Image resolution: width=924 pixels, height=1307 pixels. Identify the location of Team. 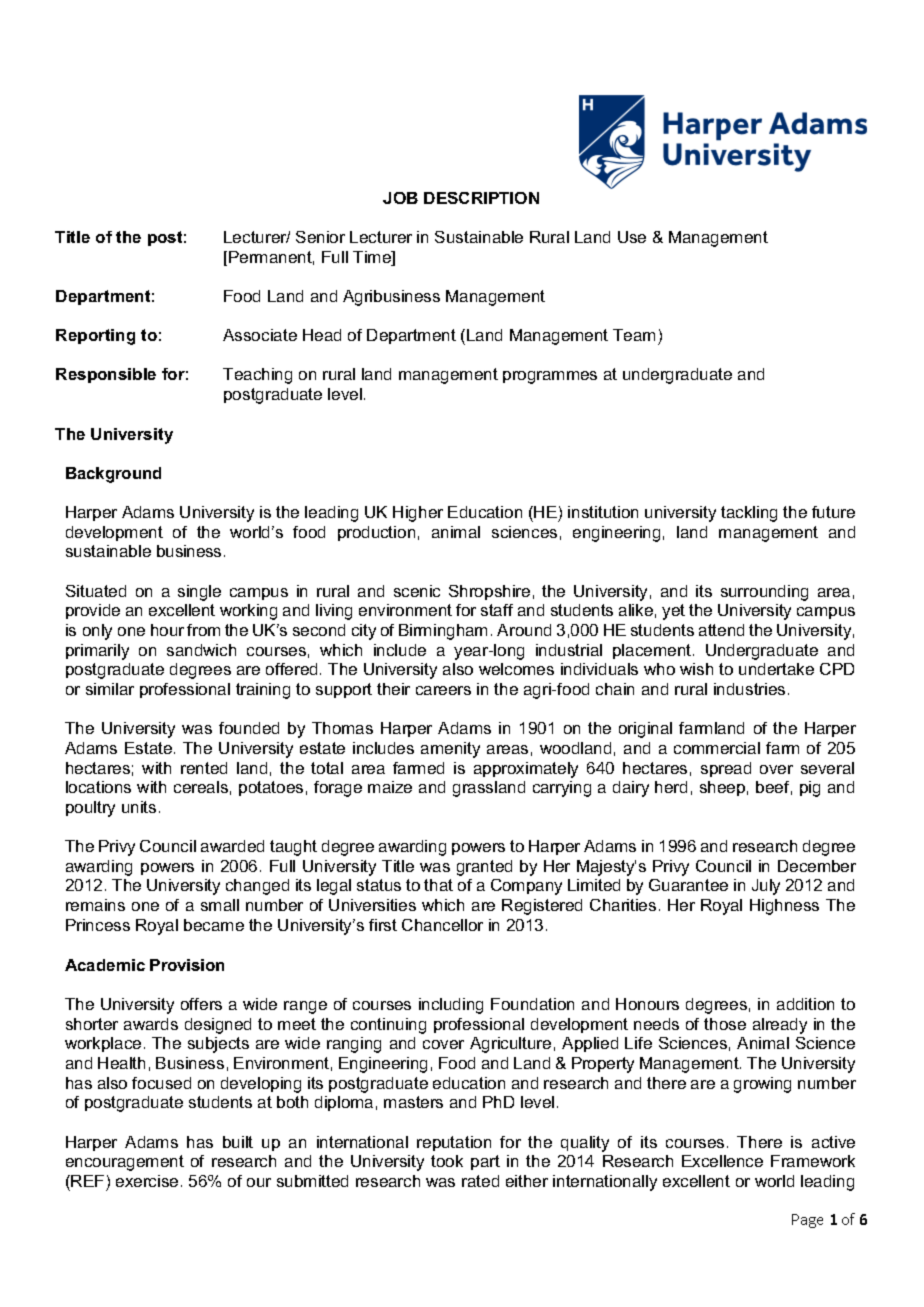
(634, 335).
